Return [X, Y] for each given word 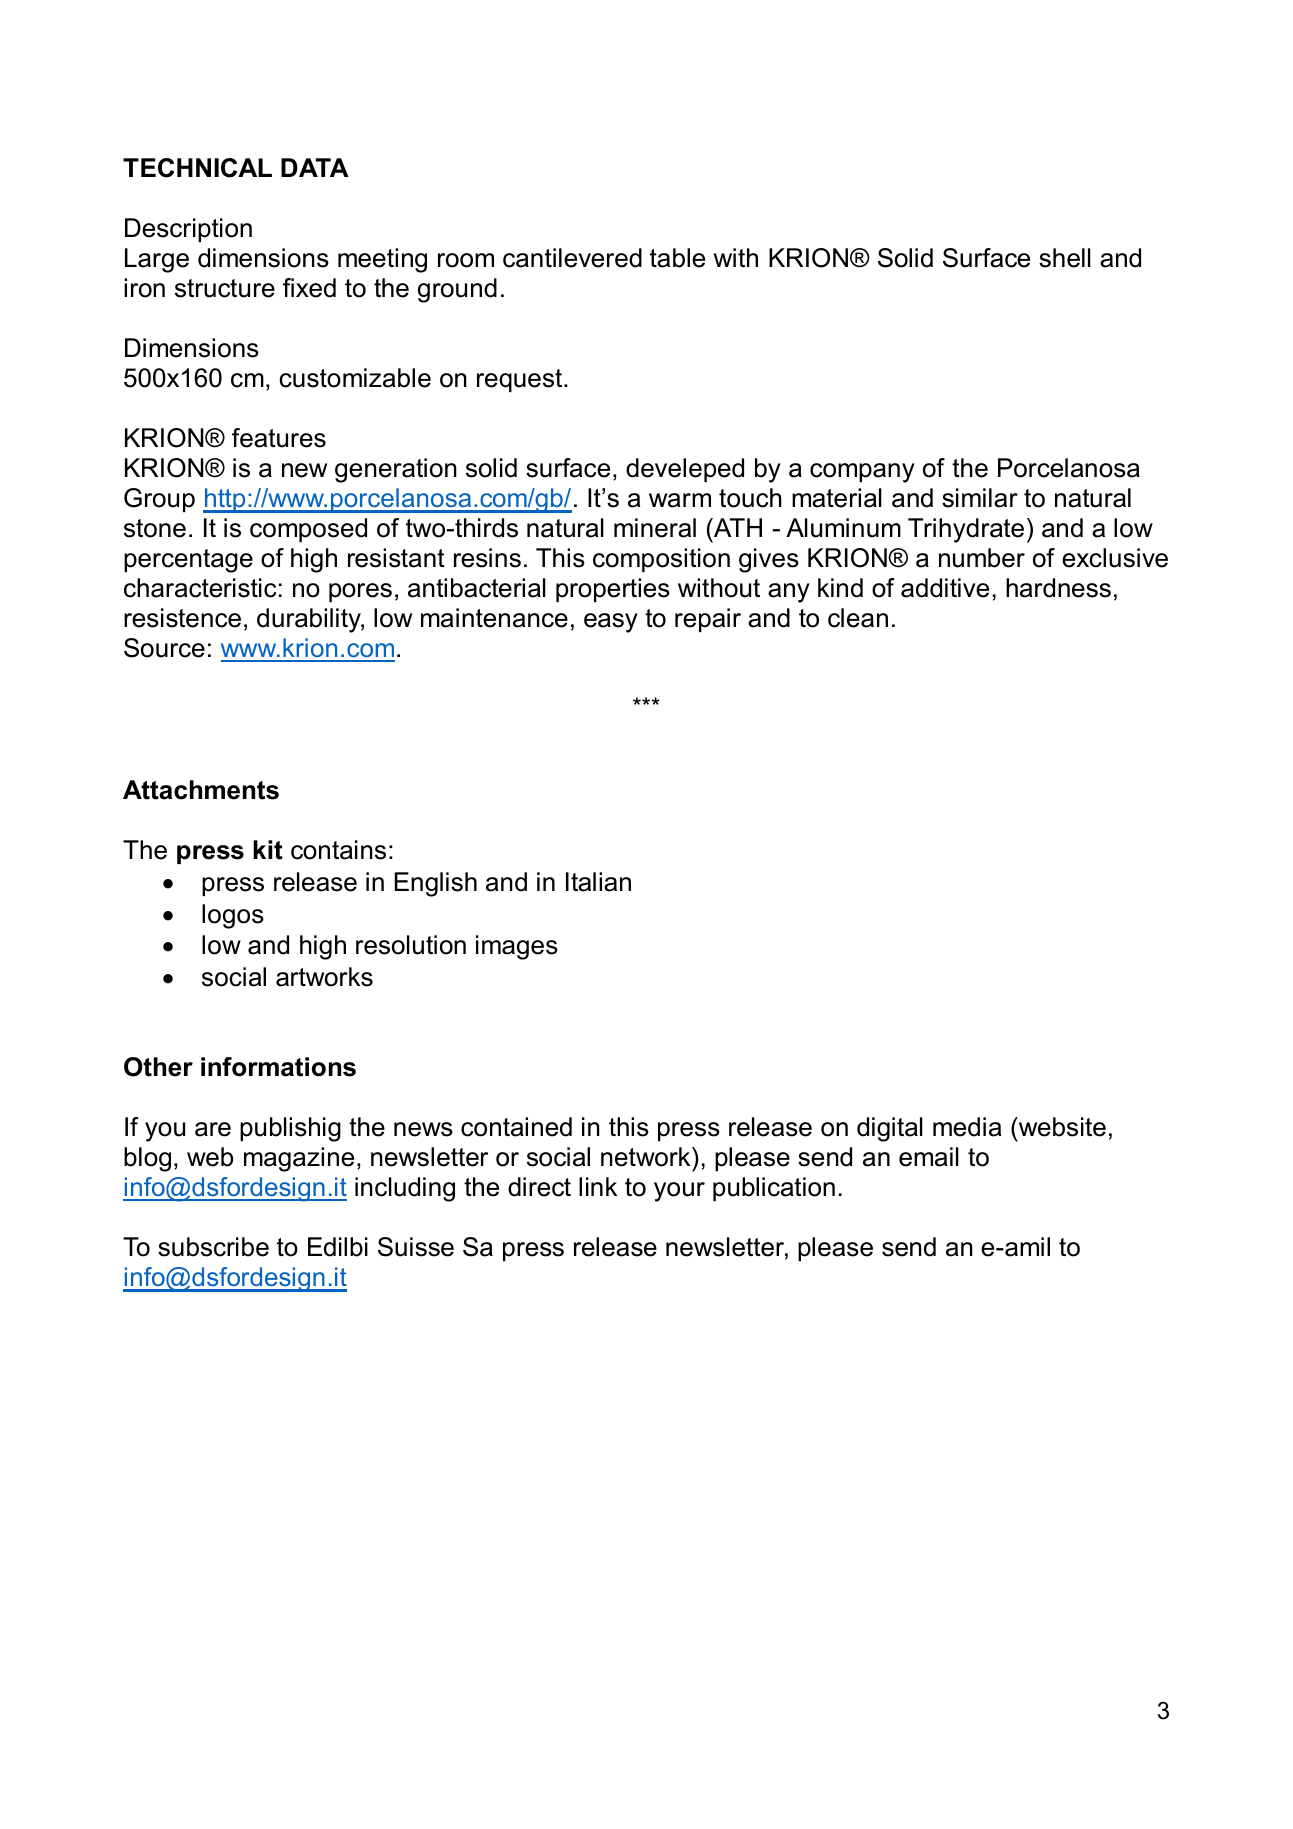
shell [1065, 258]
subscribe [213, 1247]
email [929, 1157]
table [677, 258]
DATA [315, 167]
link [598, 1186]
